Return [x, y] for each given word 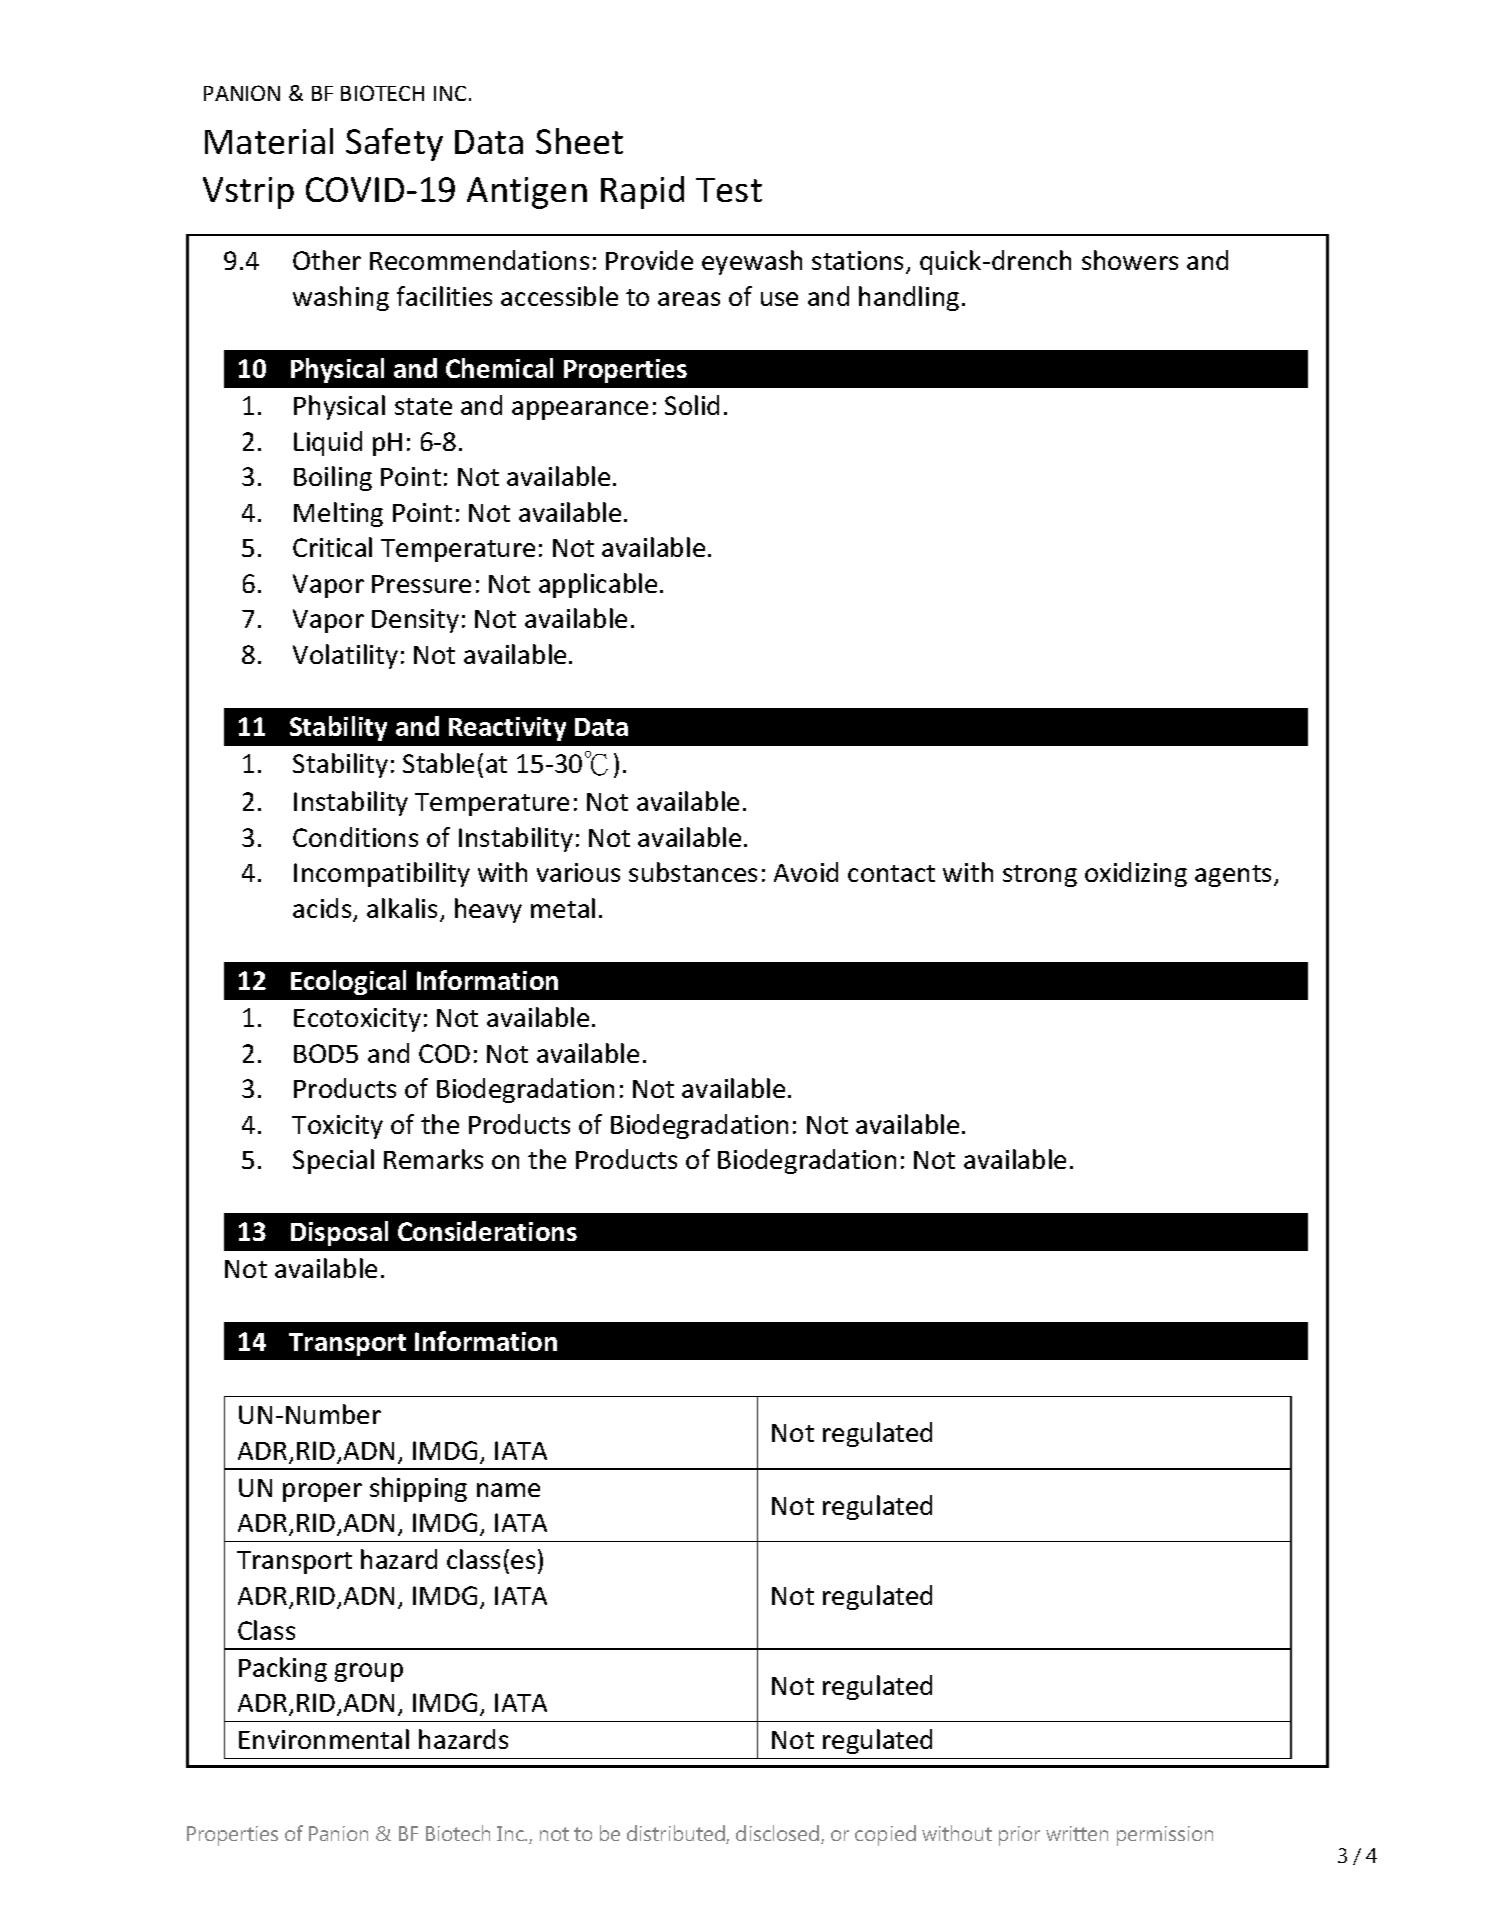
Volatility [345, 656]
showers [1130, 260]
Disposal [339, 1233]
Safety [394, 144]
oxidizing [1136, 874]
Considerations [487, 1231]
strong [1040, 876]
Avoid [806, 872]
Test [729, 190]
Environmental [324, 1739]
